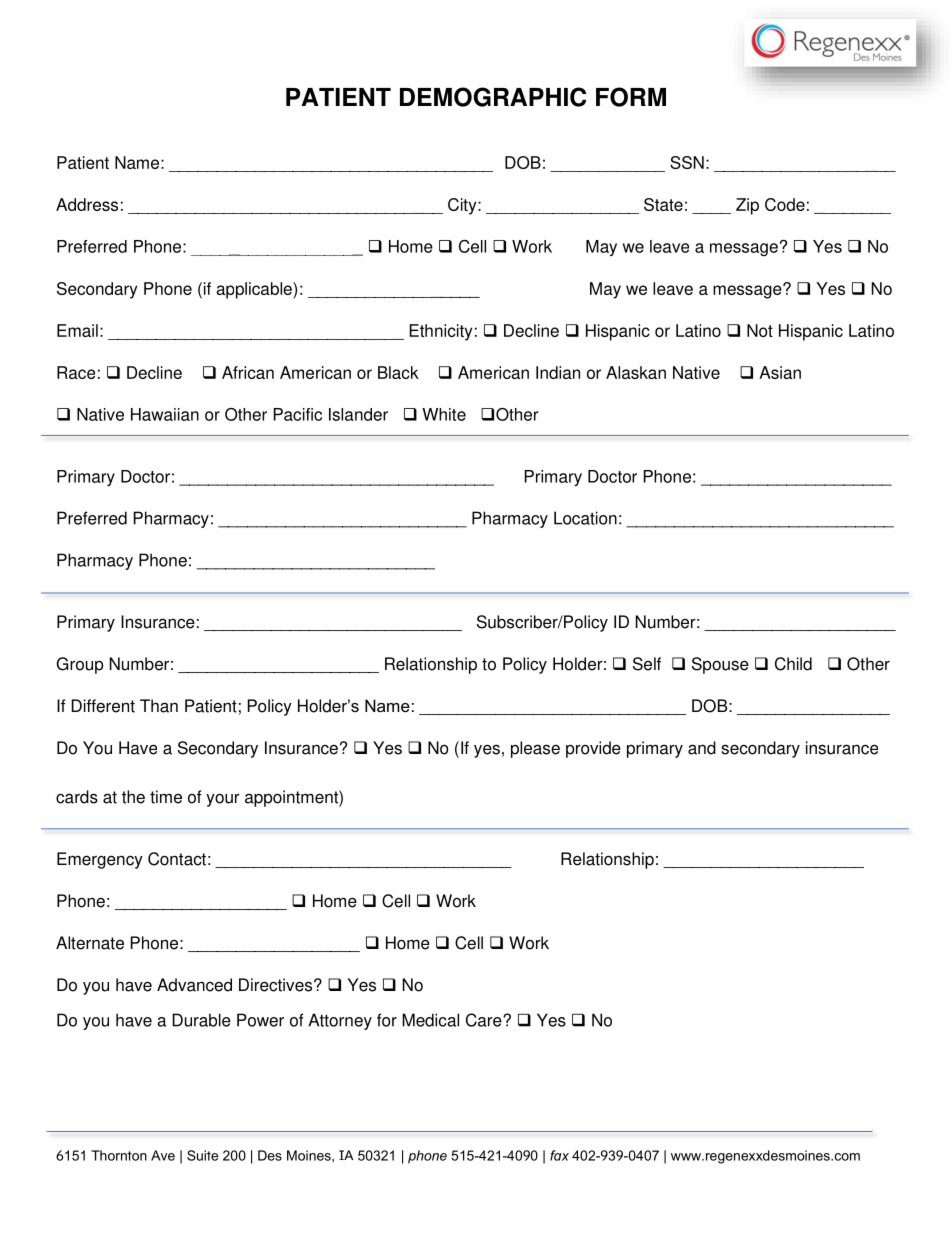 Image resolution: width=952 pixels, height=1233 pixels. Describe the element at coordinates (493, 97) in the page. I see `DEMOGRAPHIC` at that location.
